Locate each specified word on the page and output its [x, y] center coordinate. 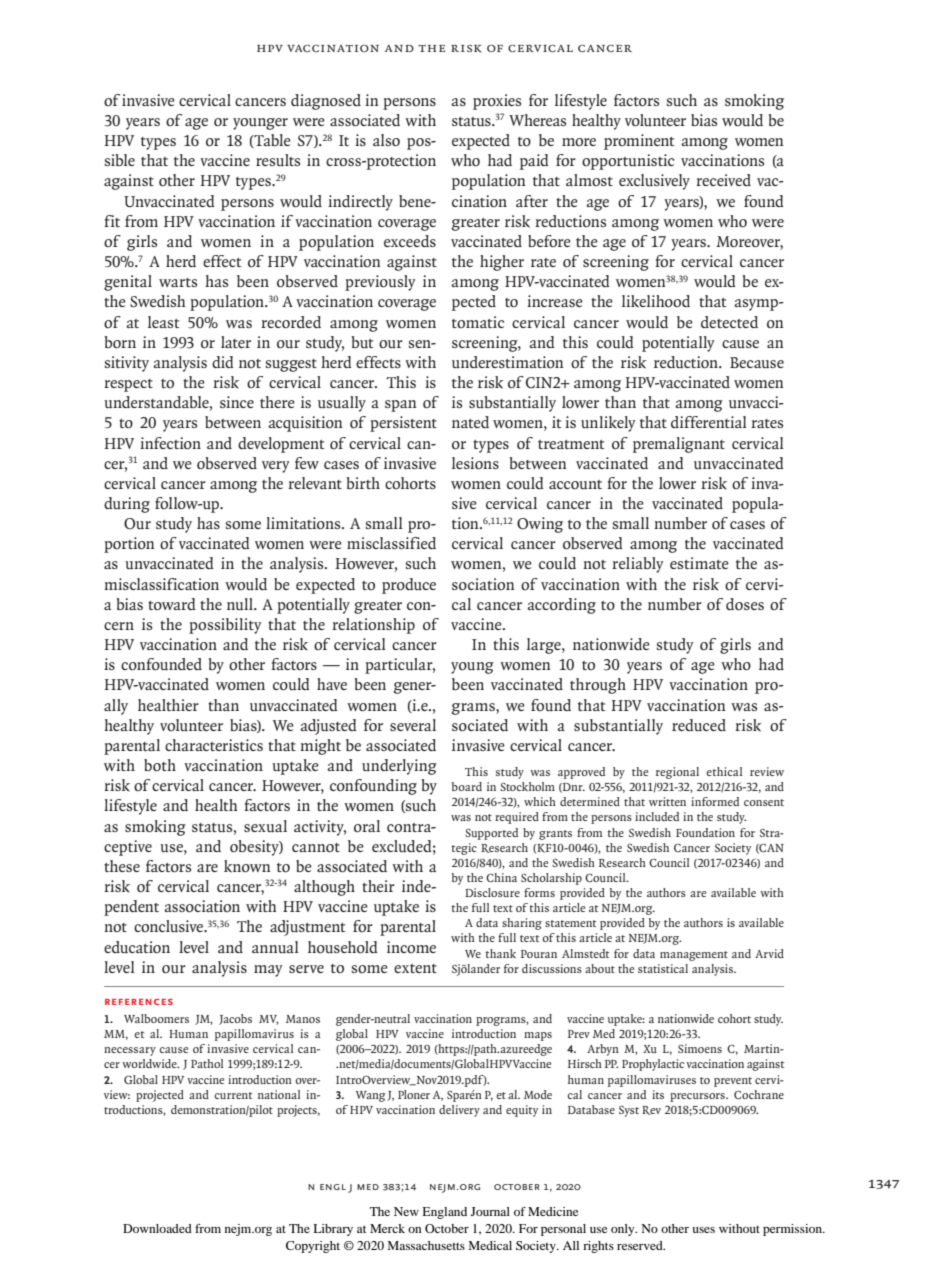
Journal [490, 1211]
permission [793, 1230]
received [723, 180]
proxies [497, 102]
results [278, 160]
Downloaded [157, 1228]
